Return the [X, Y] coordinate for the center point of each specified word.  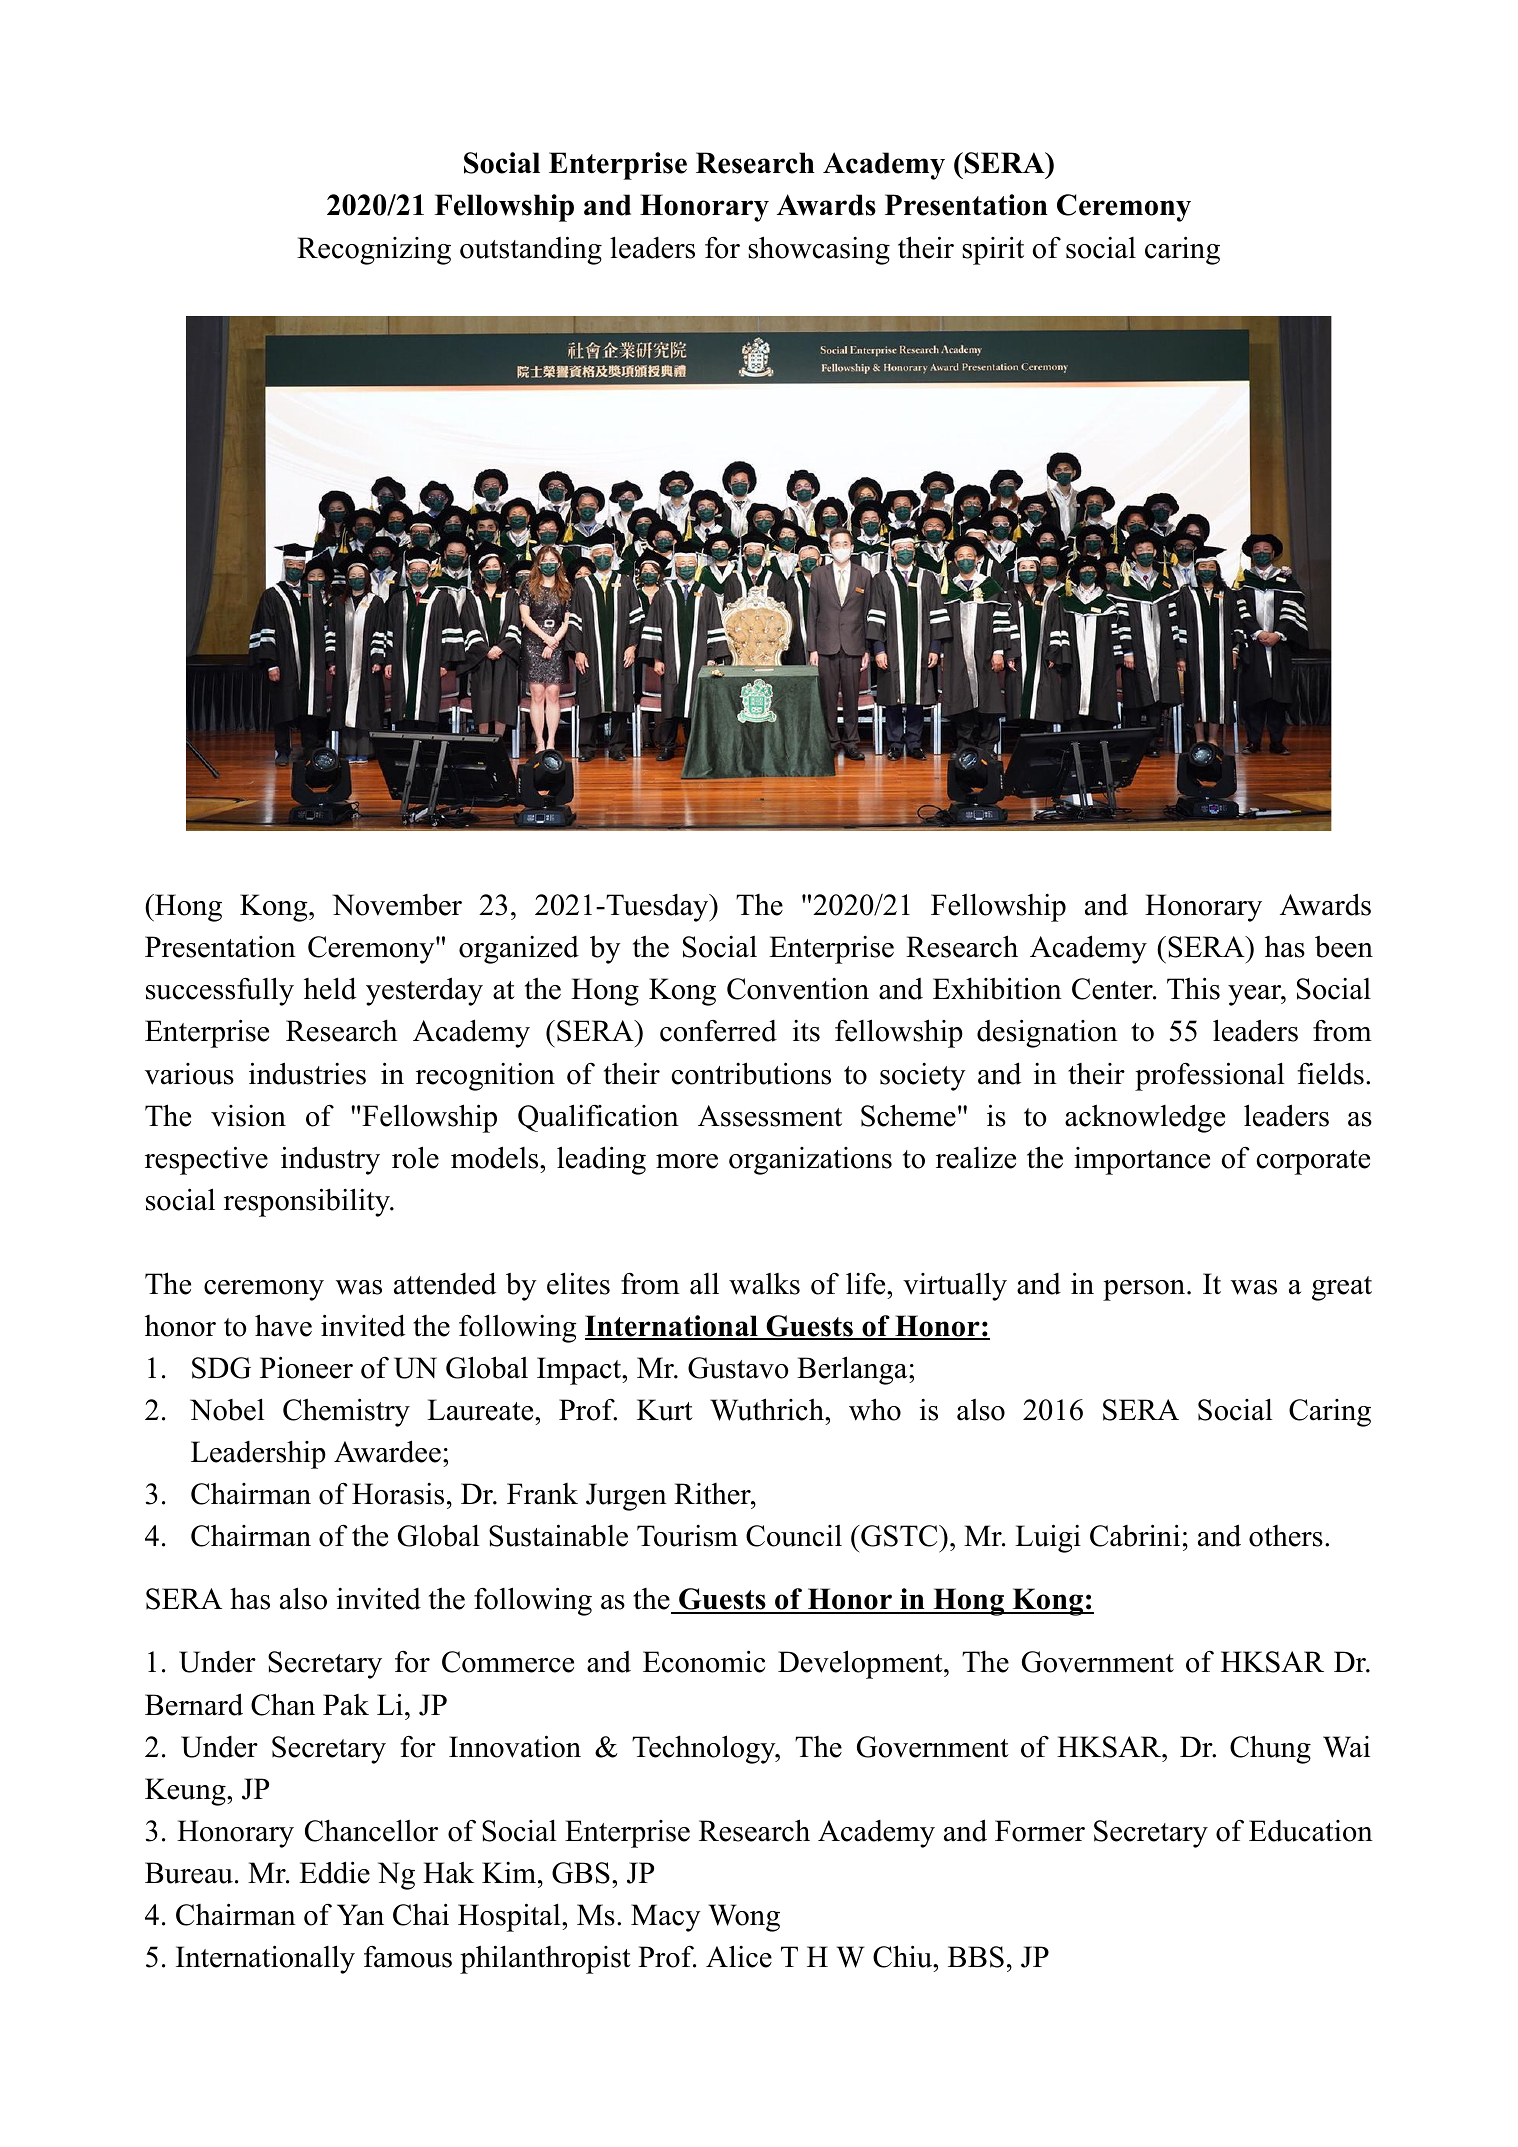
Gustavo [738, 1368]
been [1344, 947]
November [397, 905]
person [1145, 1290]
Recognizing [374, 251]
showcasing [819, 250]
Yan [360, 1915]
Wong [744, 1918]
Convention [798, 989]
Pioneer [306, 1367]
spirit [993, 250]
